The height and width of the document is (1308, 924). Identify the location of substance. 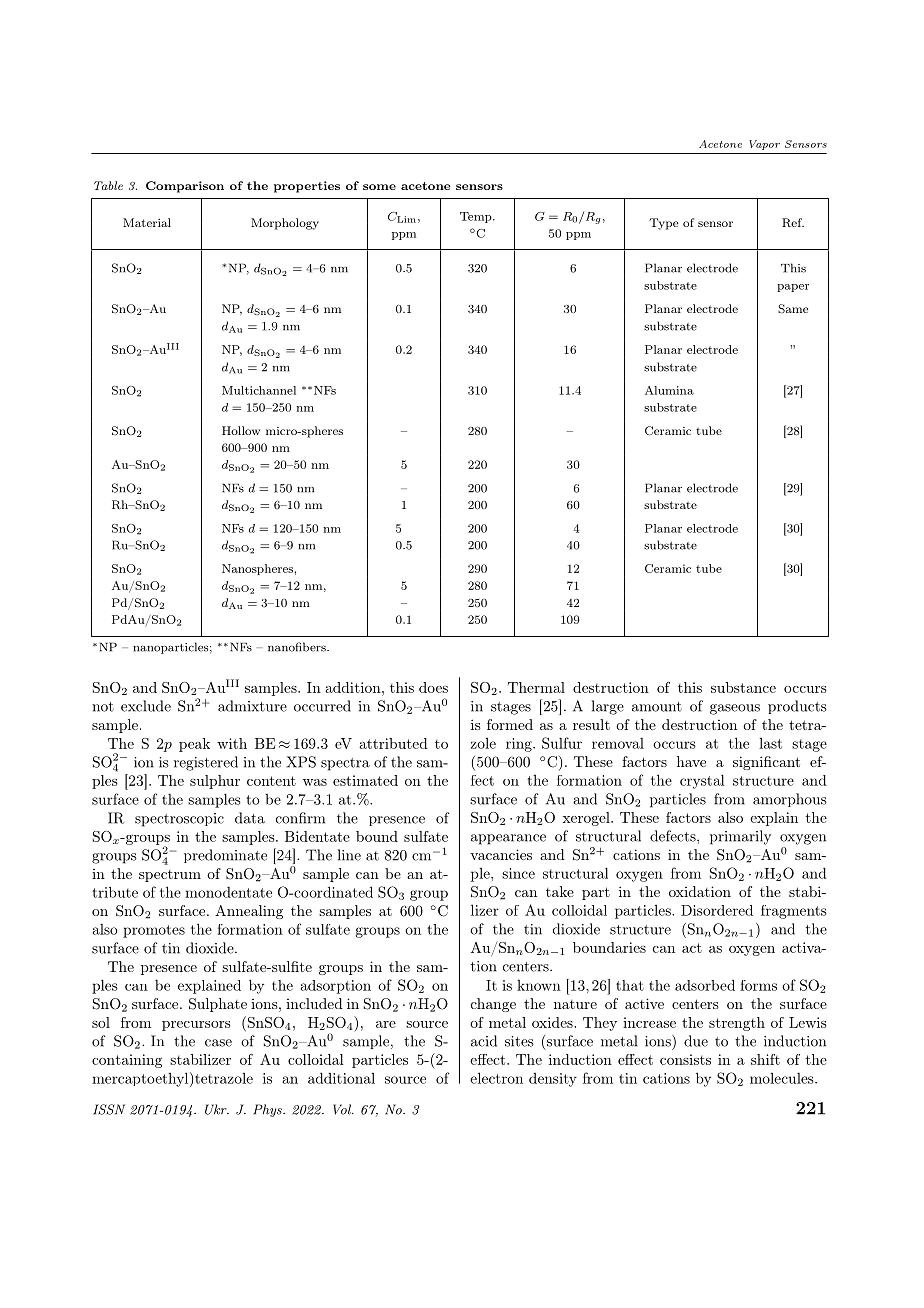
(743, 687).
